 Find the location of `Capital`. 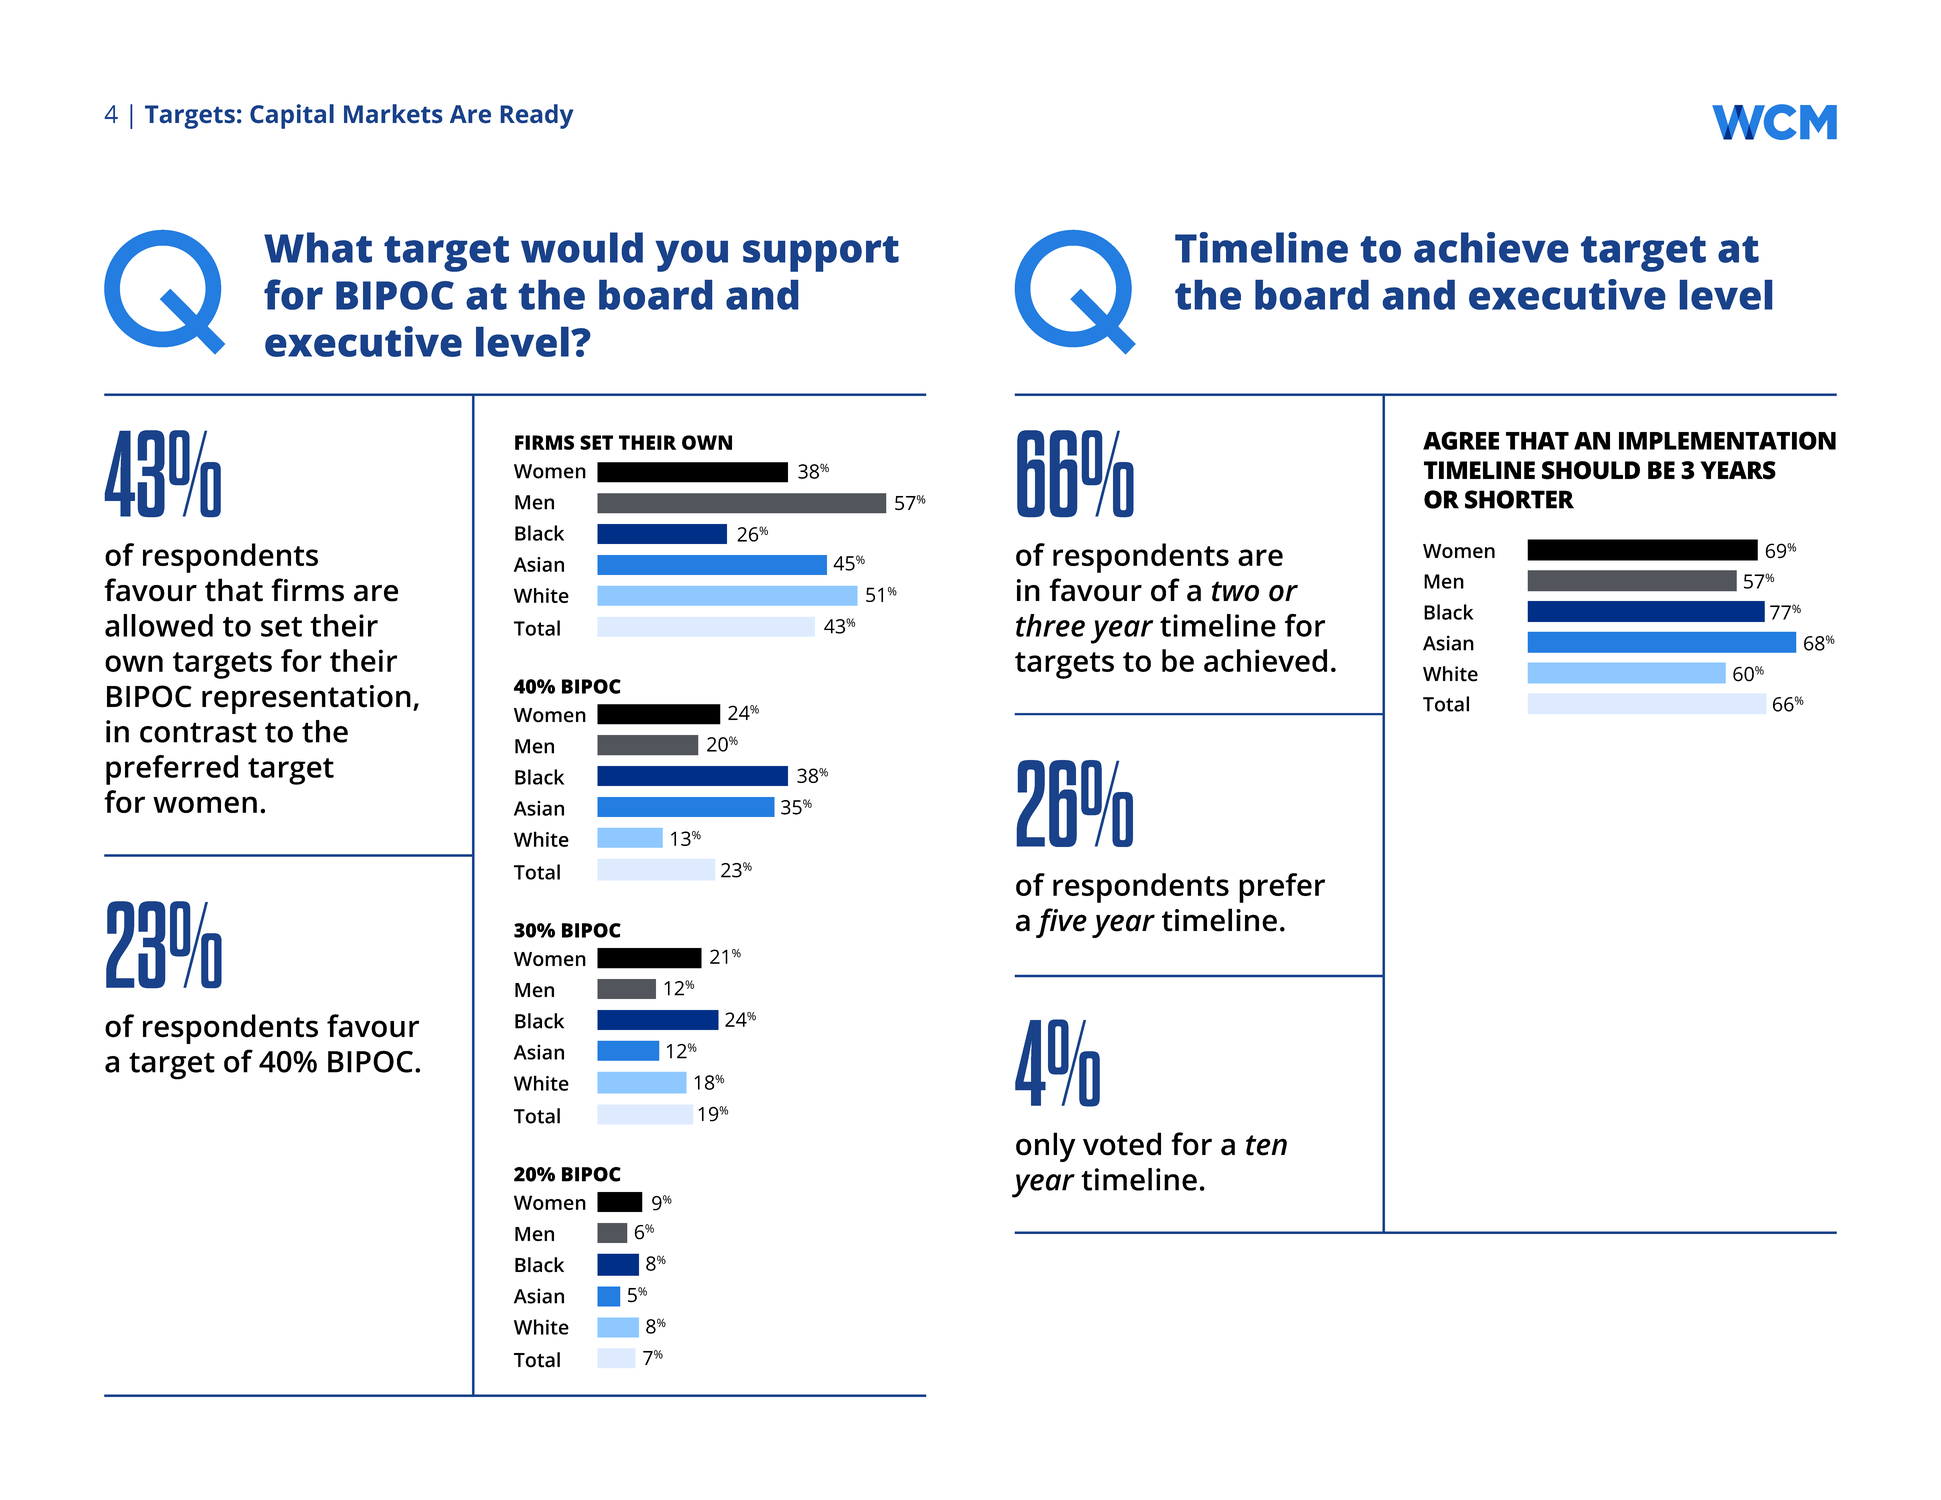

Capital is located at coordinates (292, 116).
